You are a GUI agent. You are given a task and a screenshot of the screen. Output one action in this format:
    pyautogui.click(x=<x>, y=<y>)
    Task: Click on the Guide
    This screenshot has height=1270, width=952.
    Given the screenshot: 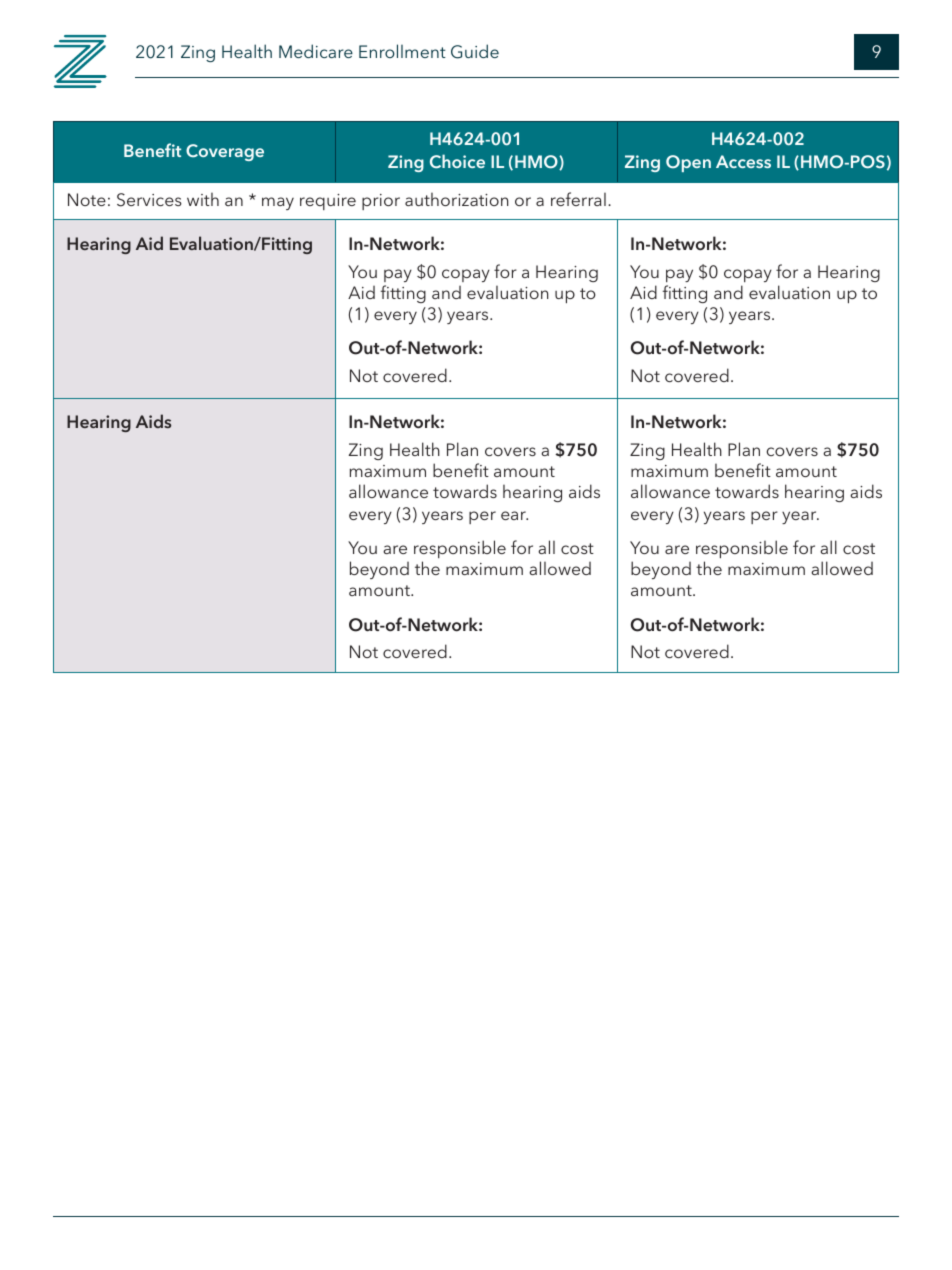 What is the action you would take?
    pyautogui.click(x=475, y=51)
